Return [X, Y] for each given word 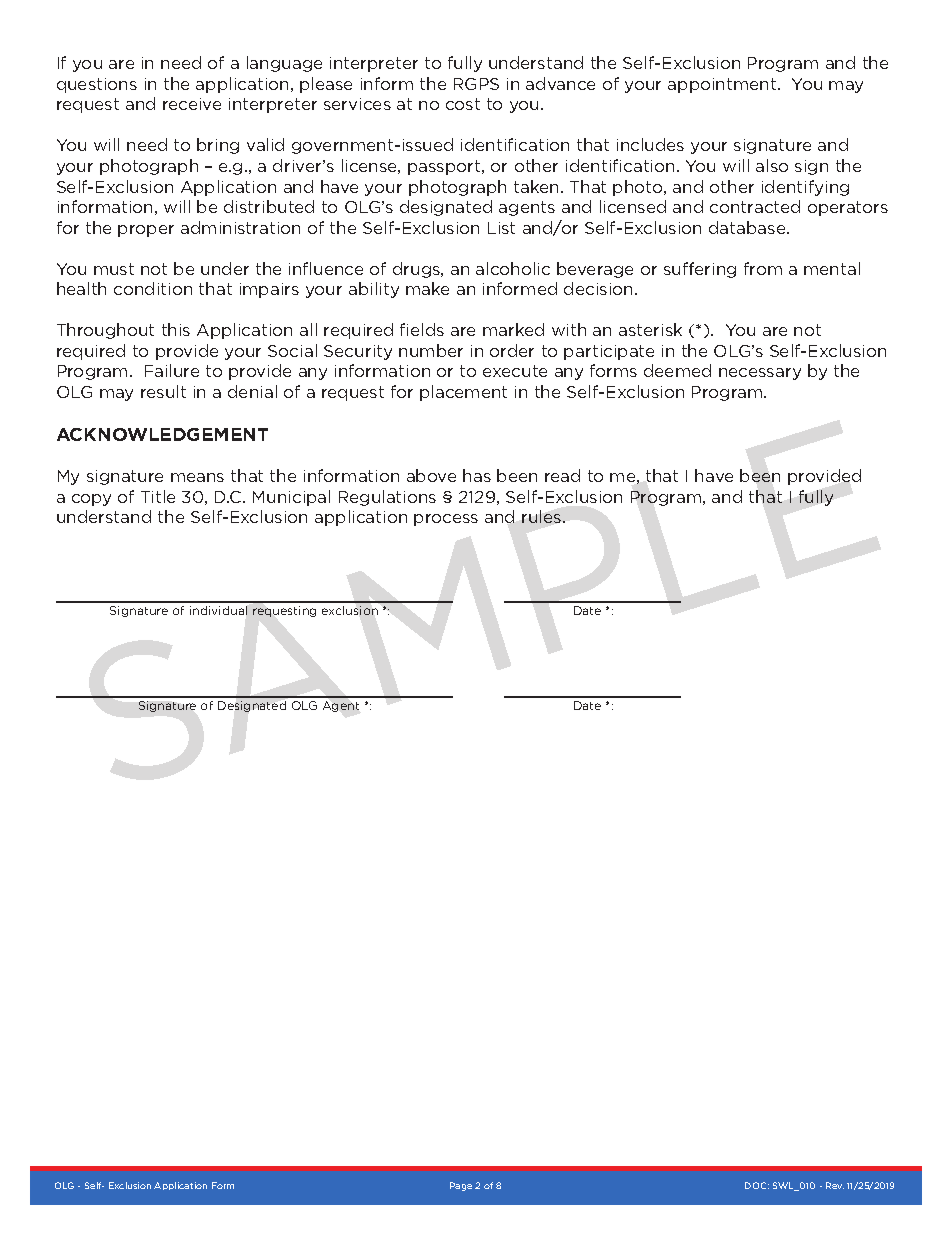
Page [461, 1186]
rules [543, 516]
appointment [723, 85]
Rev [835, 1185]
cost [463, 104]
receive [192, 104]
